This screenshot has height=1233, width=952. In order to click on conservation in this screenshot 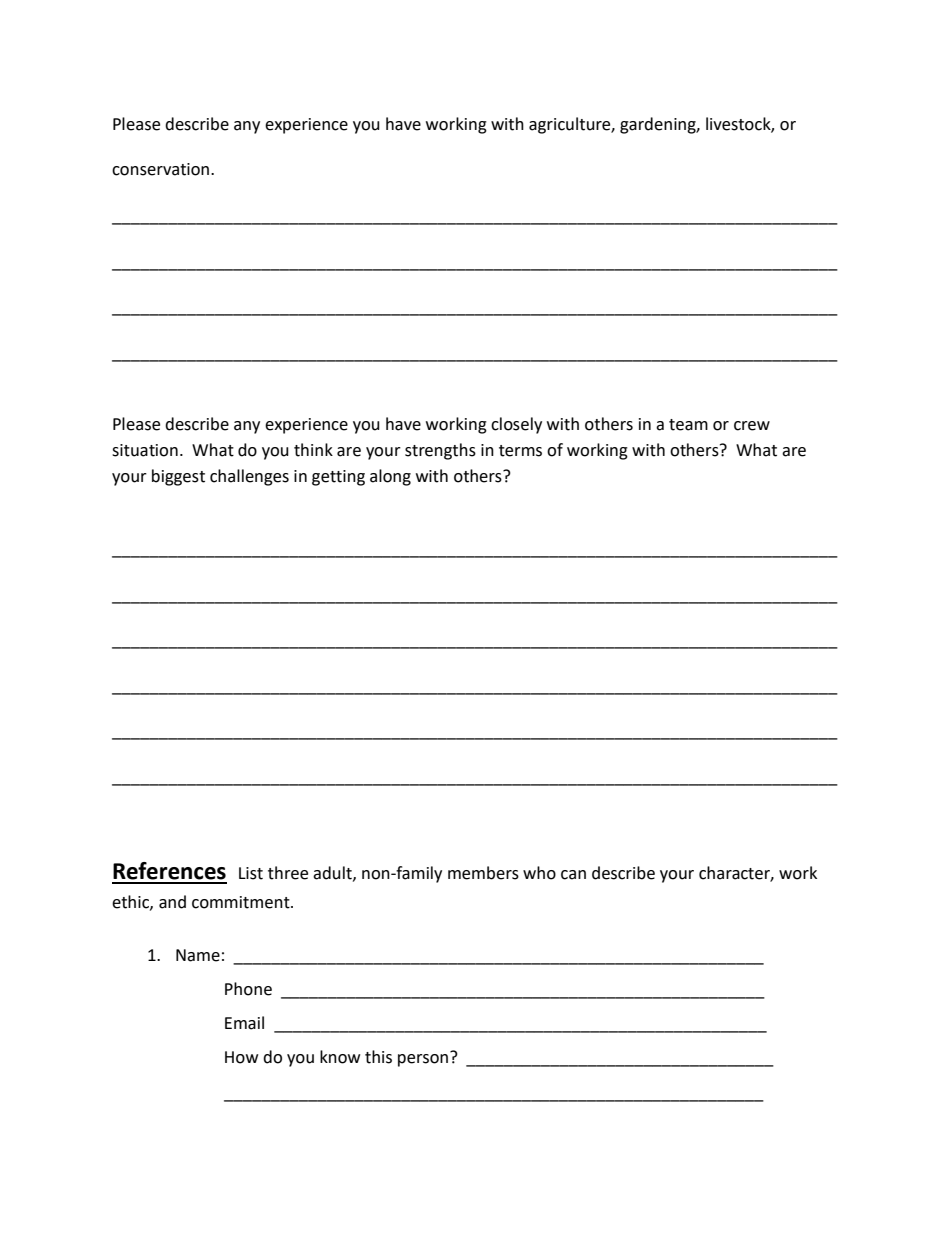, I will do `click(162, 169)`.
